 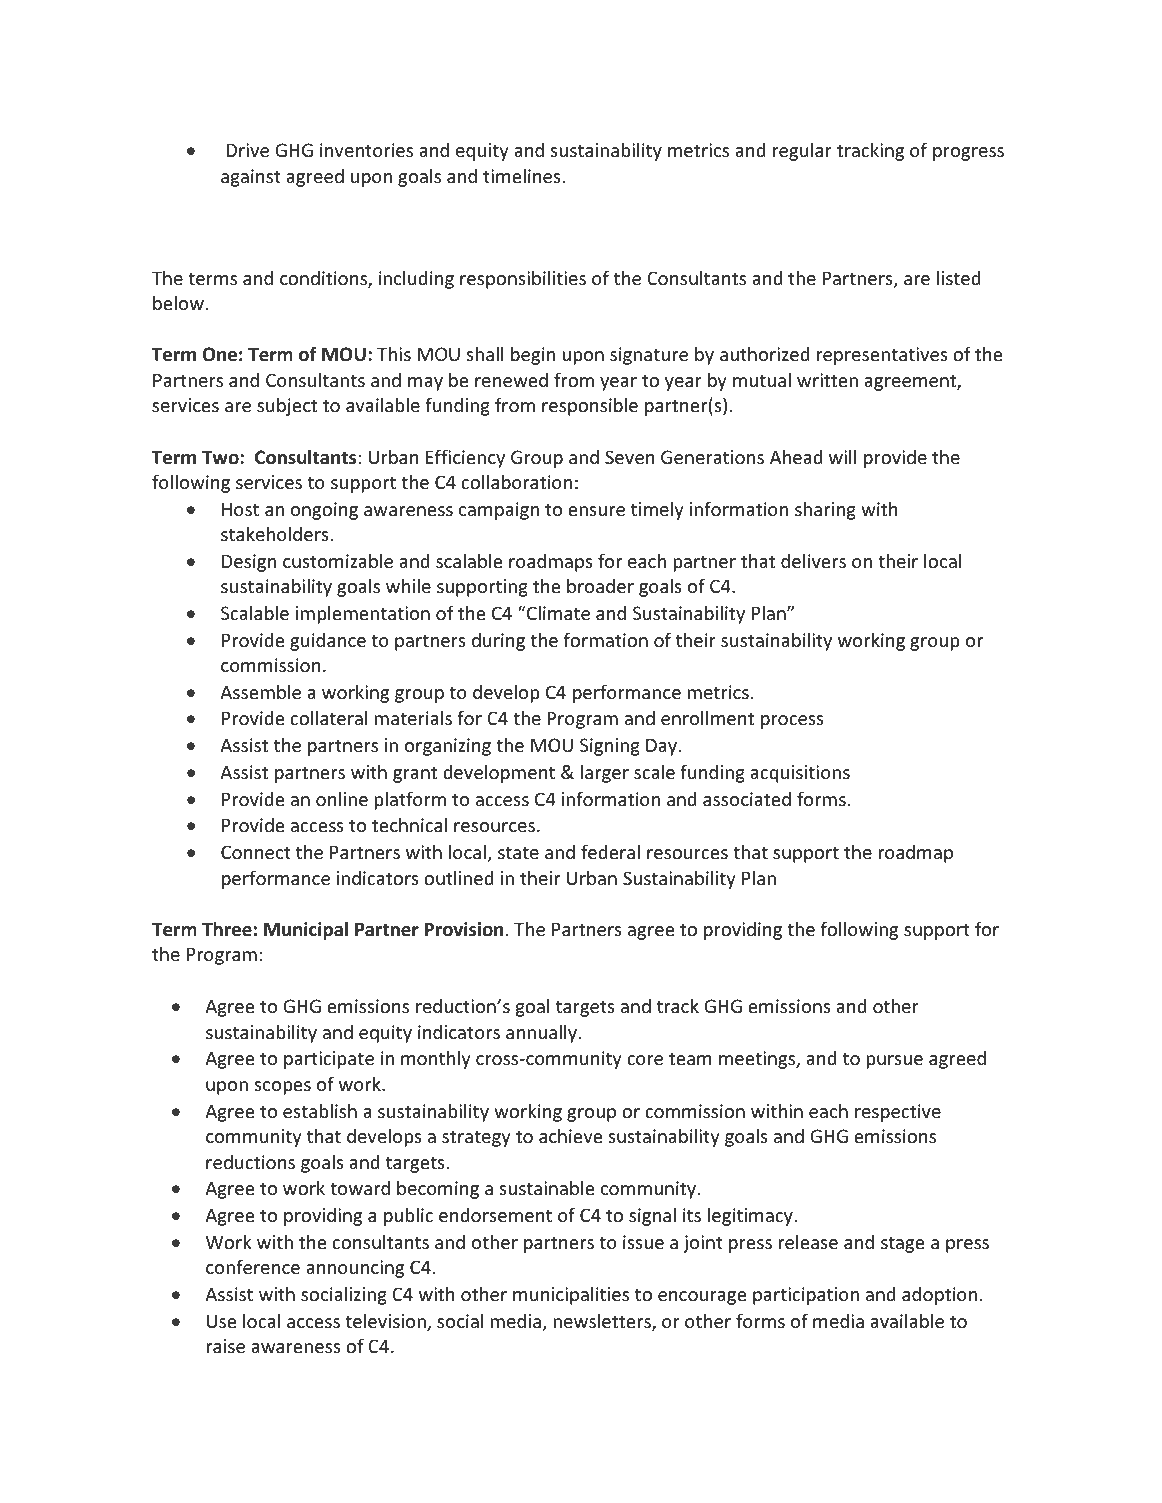 What do you see at coordinates (240, 509) in the image?
I see `Host` at bounding box center [240, 509].
